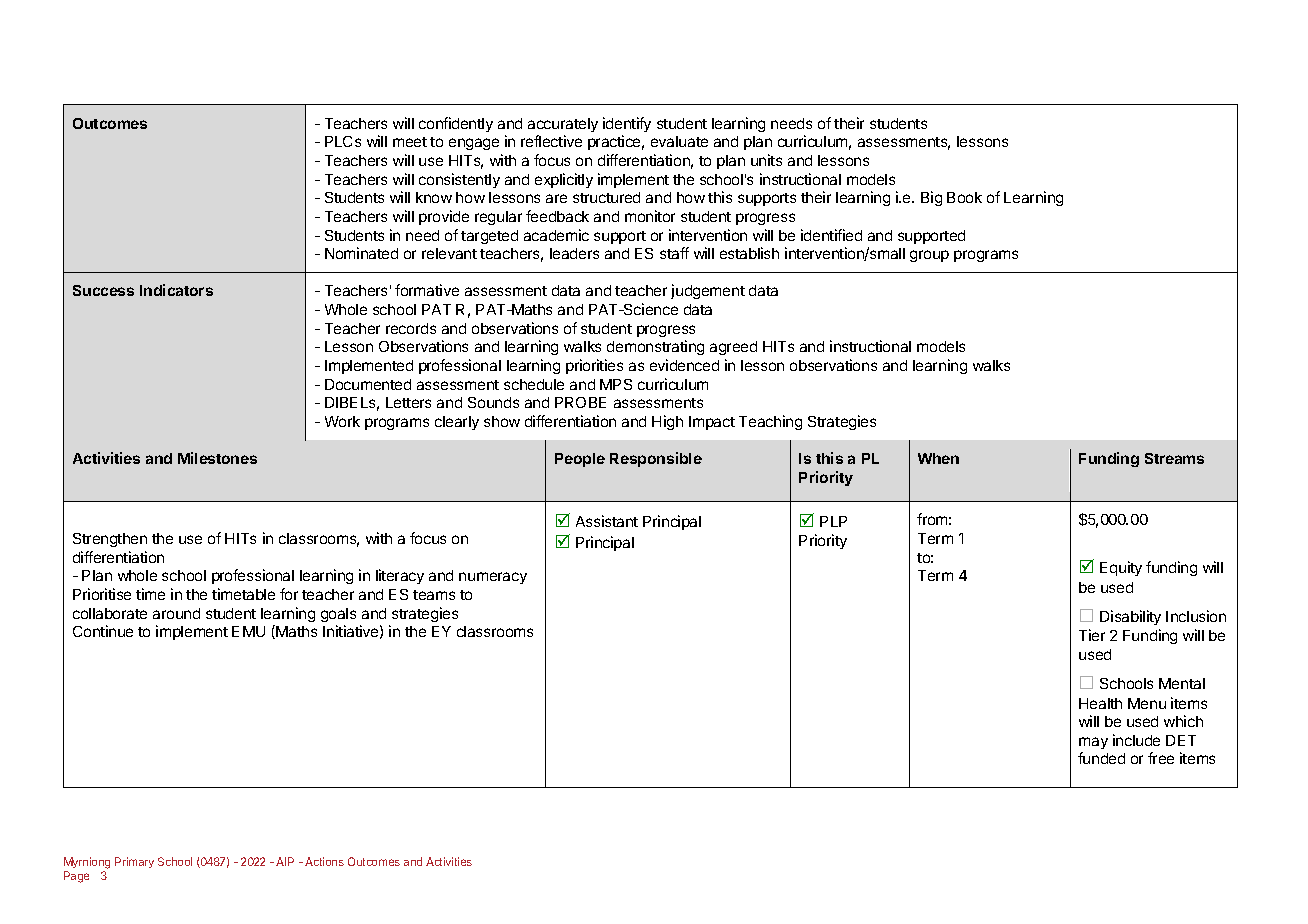 The width and height of the document is (1308, 924). Describe the element at coordinates (434, 595) in the document. I see `teams` at that location.
